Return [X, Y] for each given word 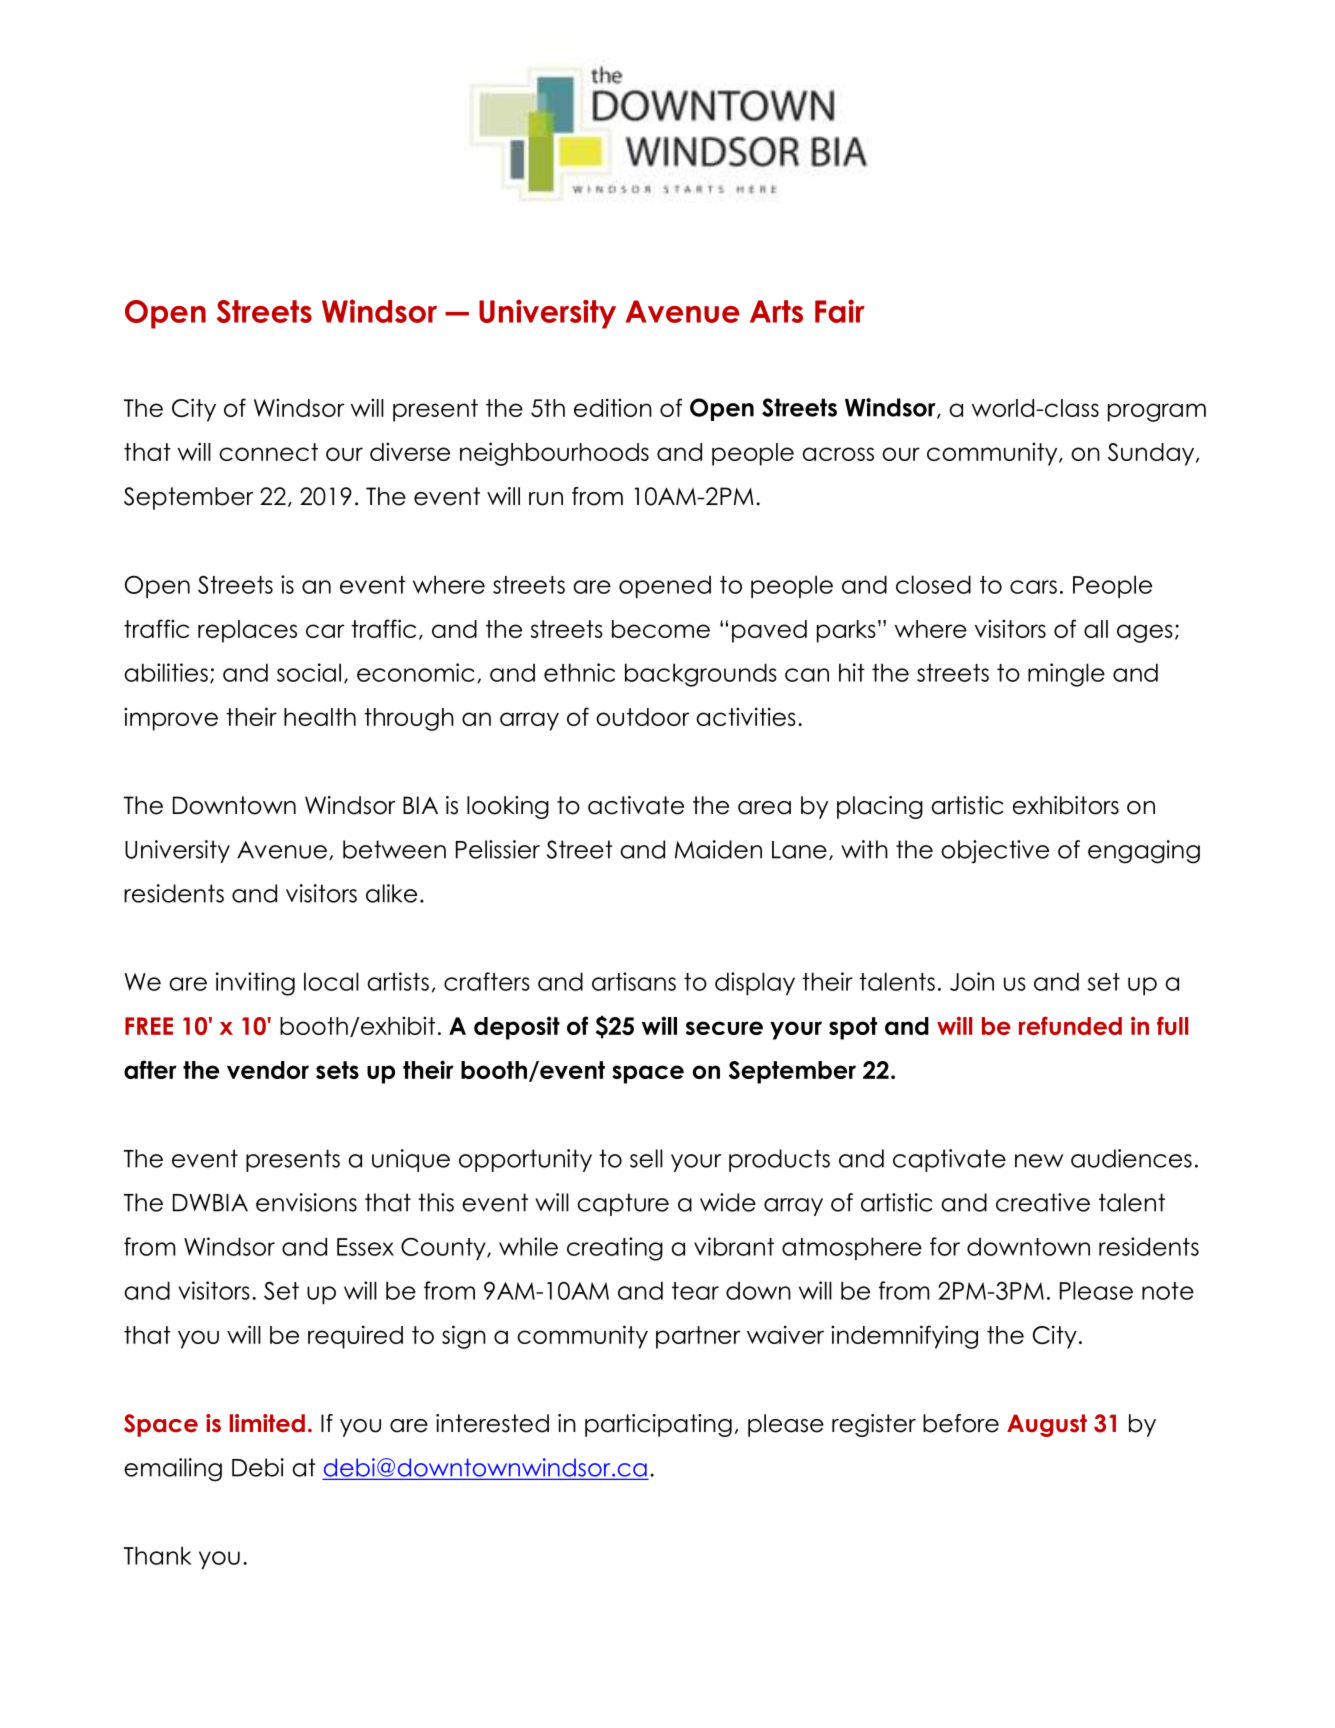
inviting [255, 984]
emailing [173, 1470]
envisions [306, 1202]
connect [268, 452]
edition [613, 407]
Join [972, 981]
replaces [247, 631]
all [1096, 629]
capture [623, 1204]
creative [1043, 1202]
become [661, 629]
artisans [634, 981]
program [1157, 412]
